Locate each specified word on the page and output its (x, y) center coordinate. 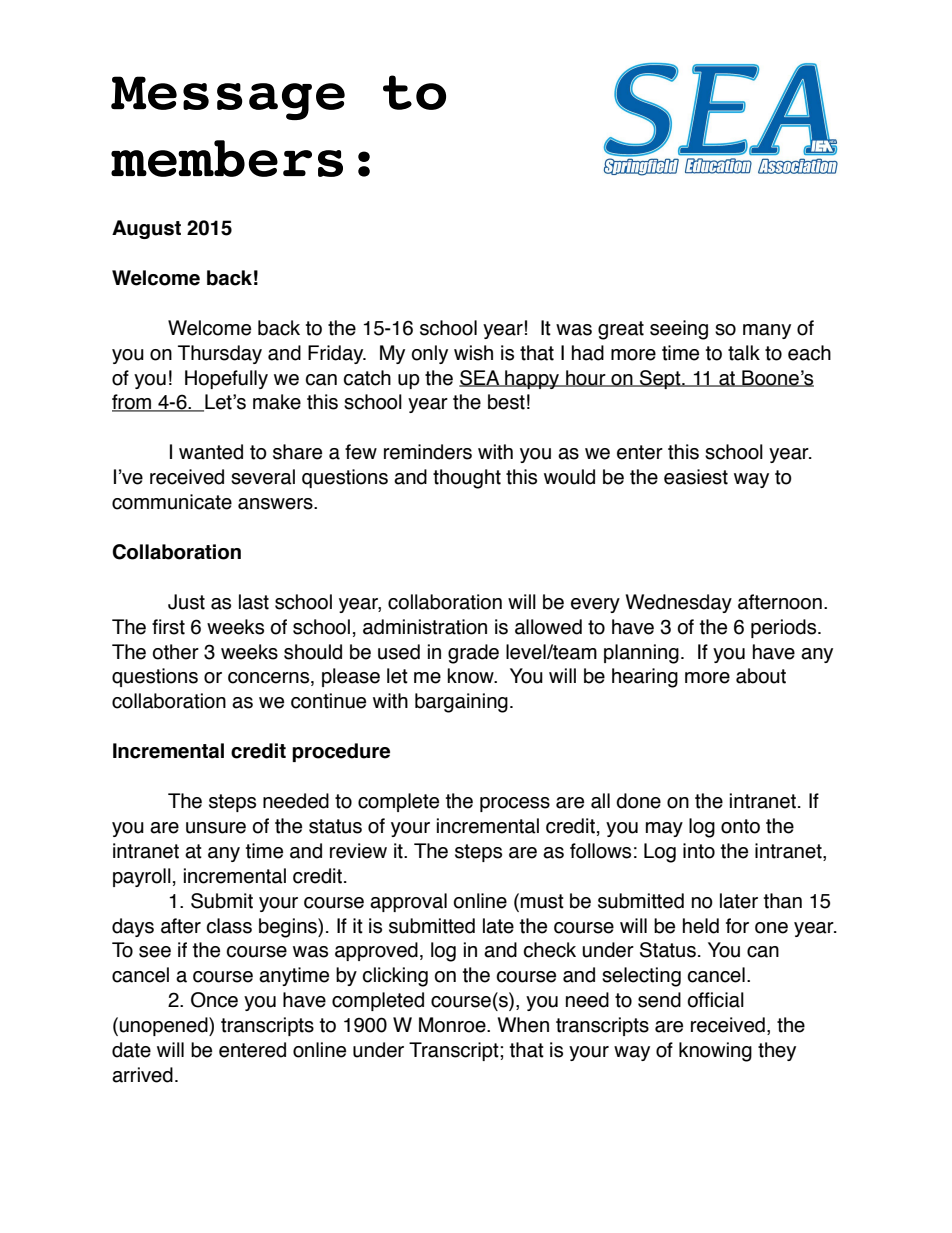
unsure (216, 828)
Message (228, 98)
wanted (211, 452)
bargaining (461, 703)
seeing (679, 330)
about (761, 676)
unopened (164, 1026)
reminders (428, 452)
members (227, 158)
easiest (696, 477)
